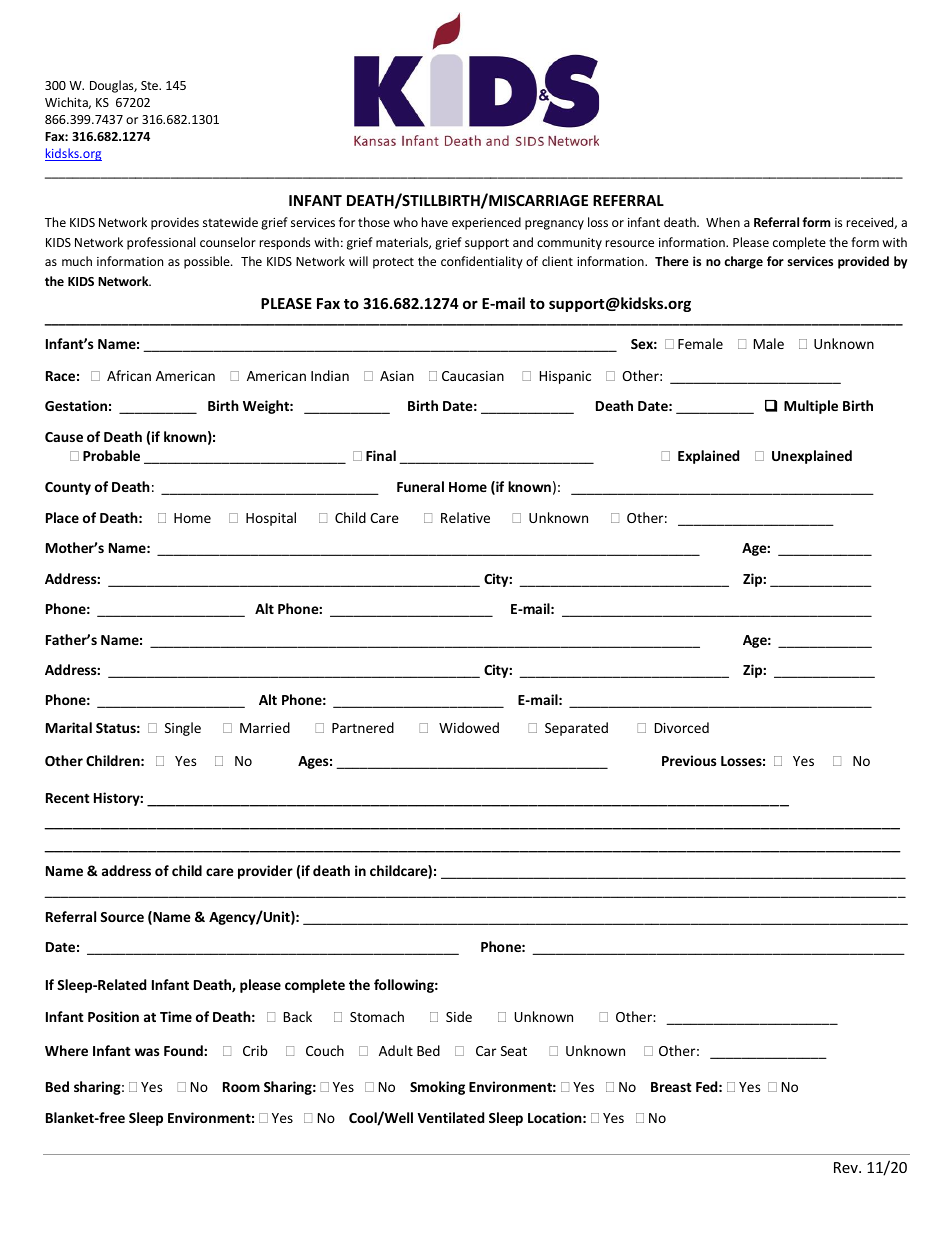 The width and height of the screenshot is (952, 1233). Describe the element at coordinates (208, 262) in the screenshot. I see `possible` at that location.
